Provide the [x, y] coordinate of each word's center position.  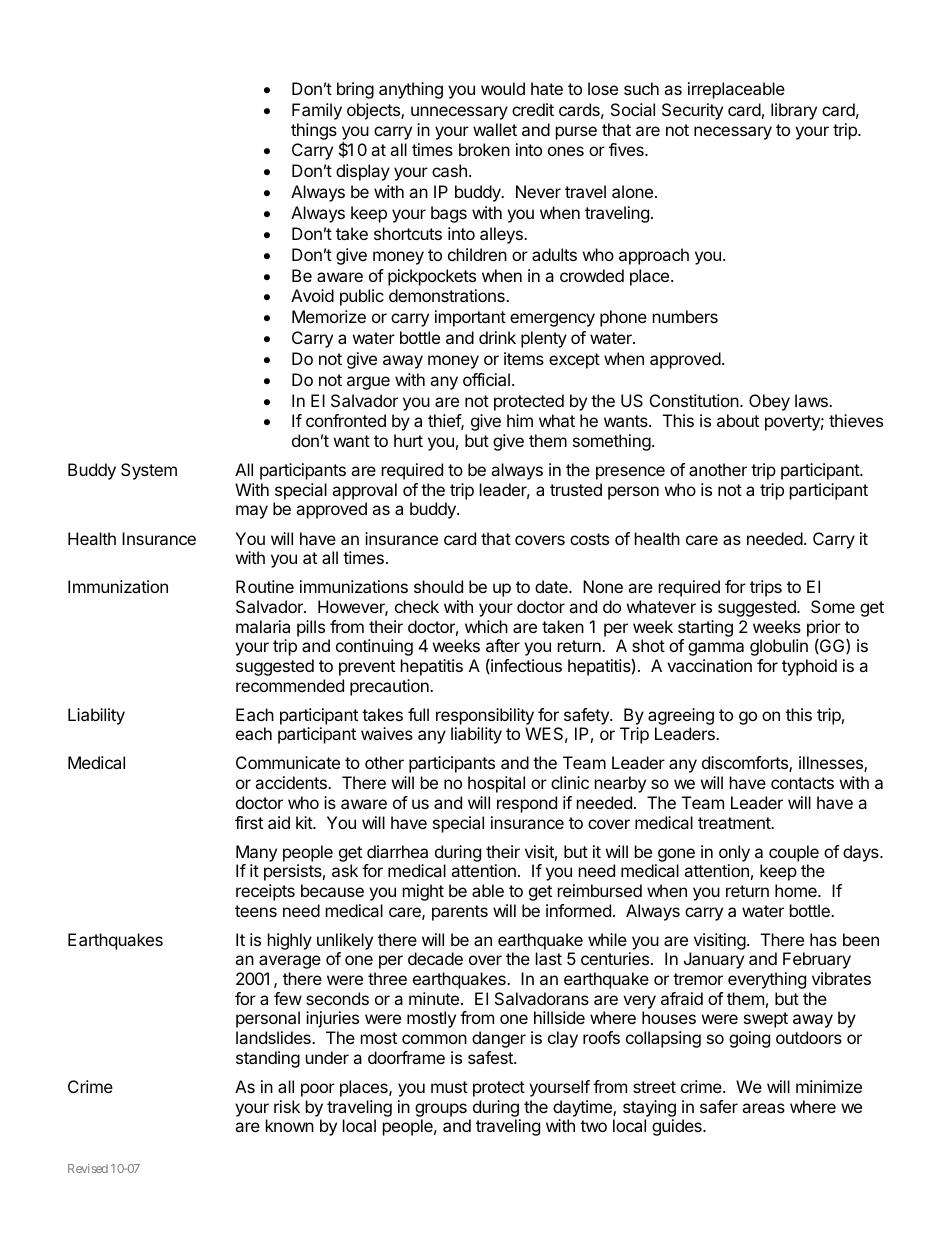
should [438, 586]
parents [460, 913]
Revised [88, 1168]
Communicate [288, 762]
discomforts [746, 764]
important [470, 318]
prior [824, 628]
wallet [495, 129]
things [314, 131]
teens [256, 911]
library [794, 111]
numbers [685, 316]
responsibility [485, 716]
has [823, 939]
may [252, 512]
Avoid [312, 295]
